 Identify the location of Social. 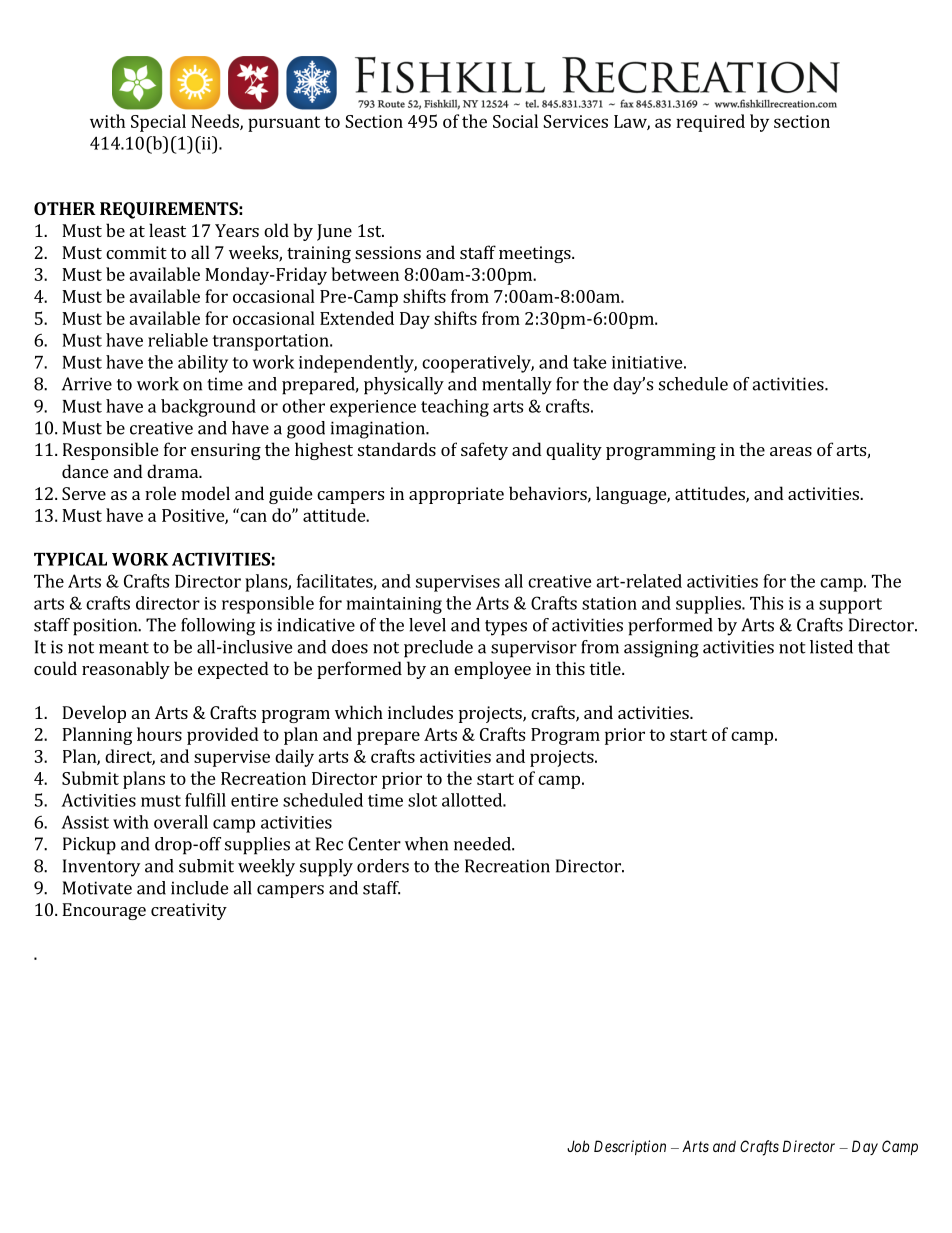
(515, 121).
